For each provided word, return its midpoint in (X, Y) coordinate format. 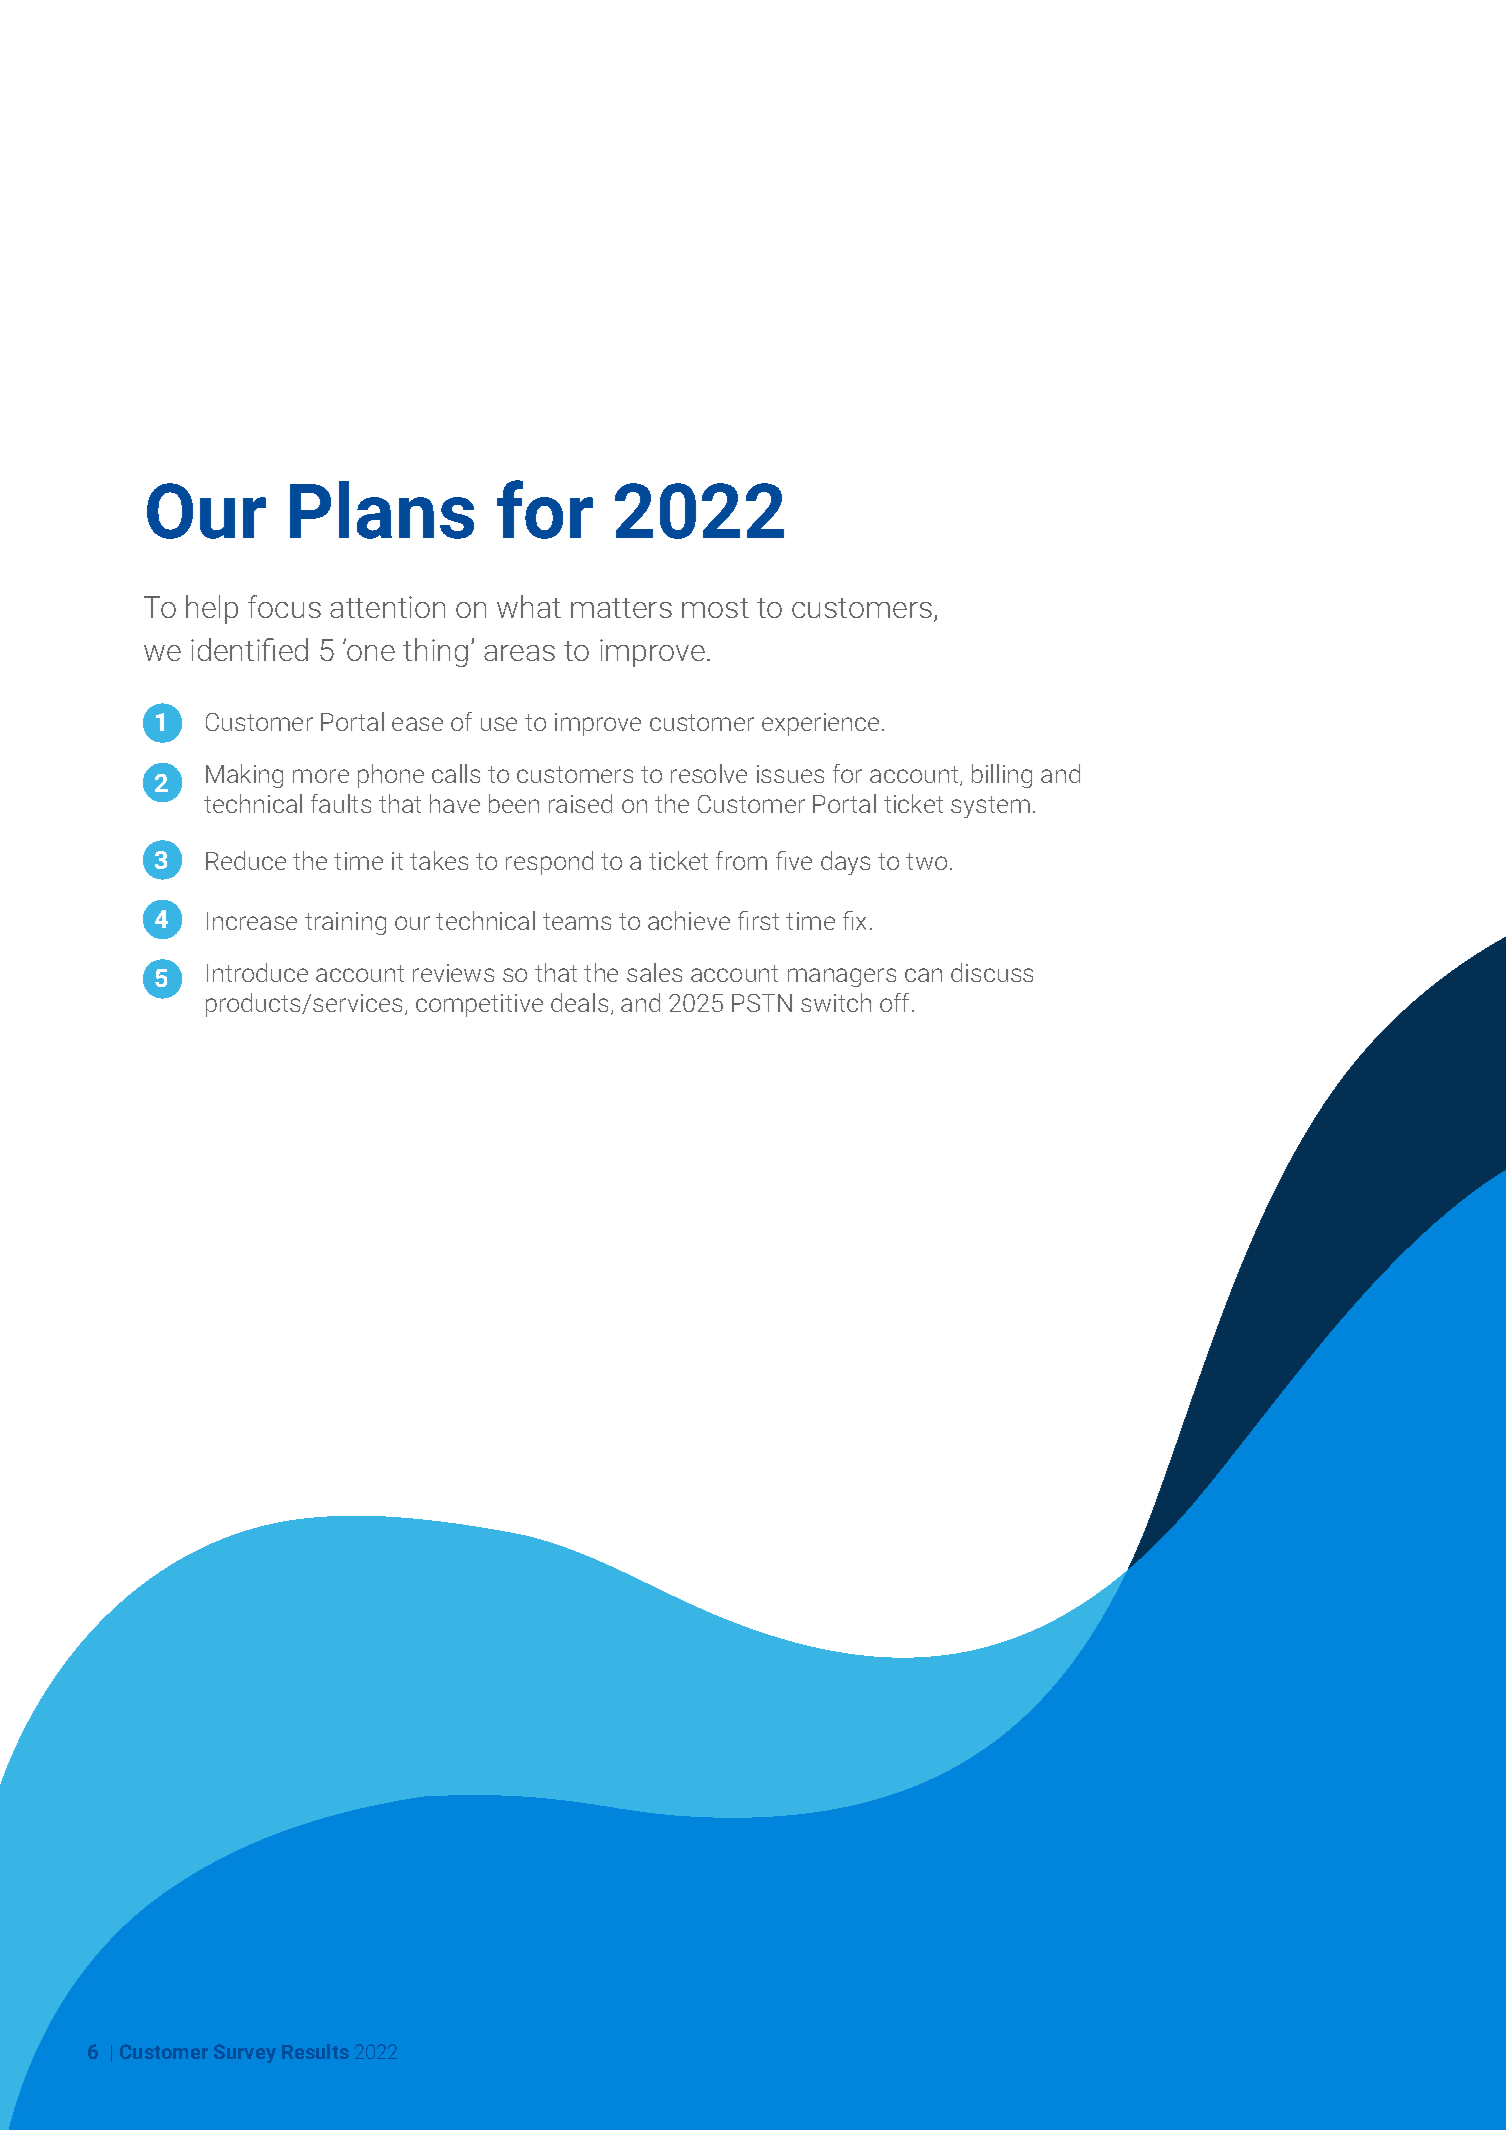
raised (580, 803)
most (715, 608)
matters (621, 608)
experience (820, 724)
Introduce (257, 972)
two (926, 861)
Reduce (246, 860)
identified (249, 649)
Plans (382, 510)
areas (519, 653)
